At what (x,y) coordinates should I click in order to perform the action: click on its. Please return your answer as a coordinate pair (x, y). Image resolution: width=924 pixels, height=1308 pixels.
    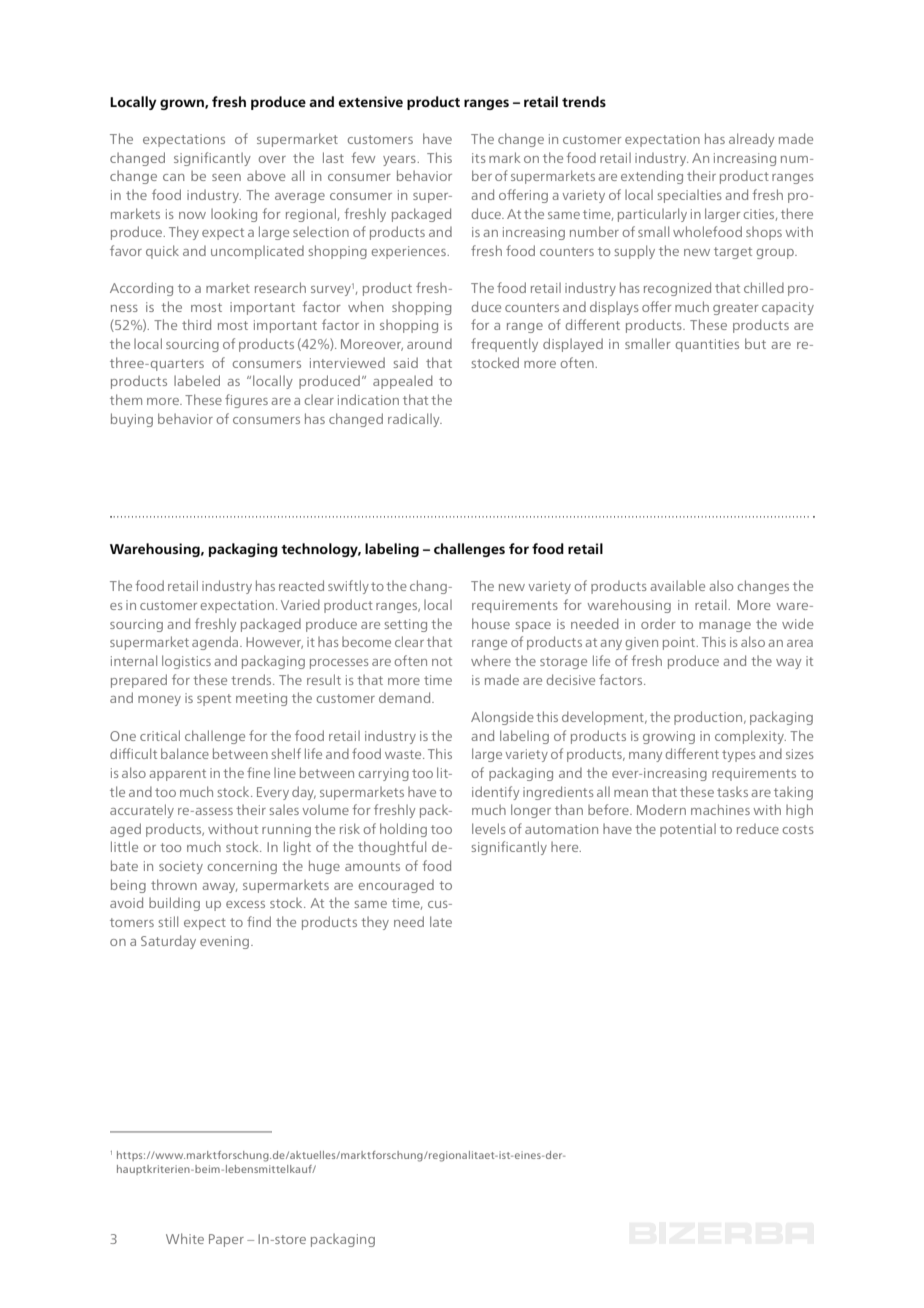
    Looking at the image, I should click on (479, 158).
